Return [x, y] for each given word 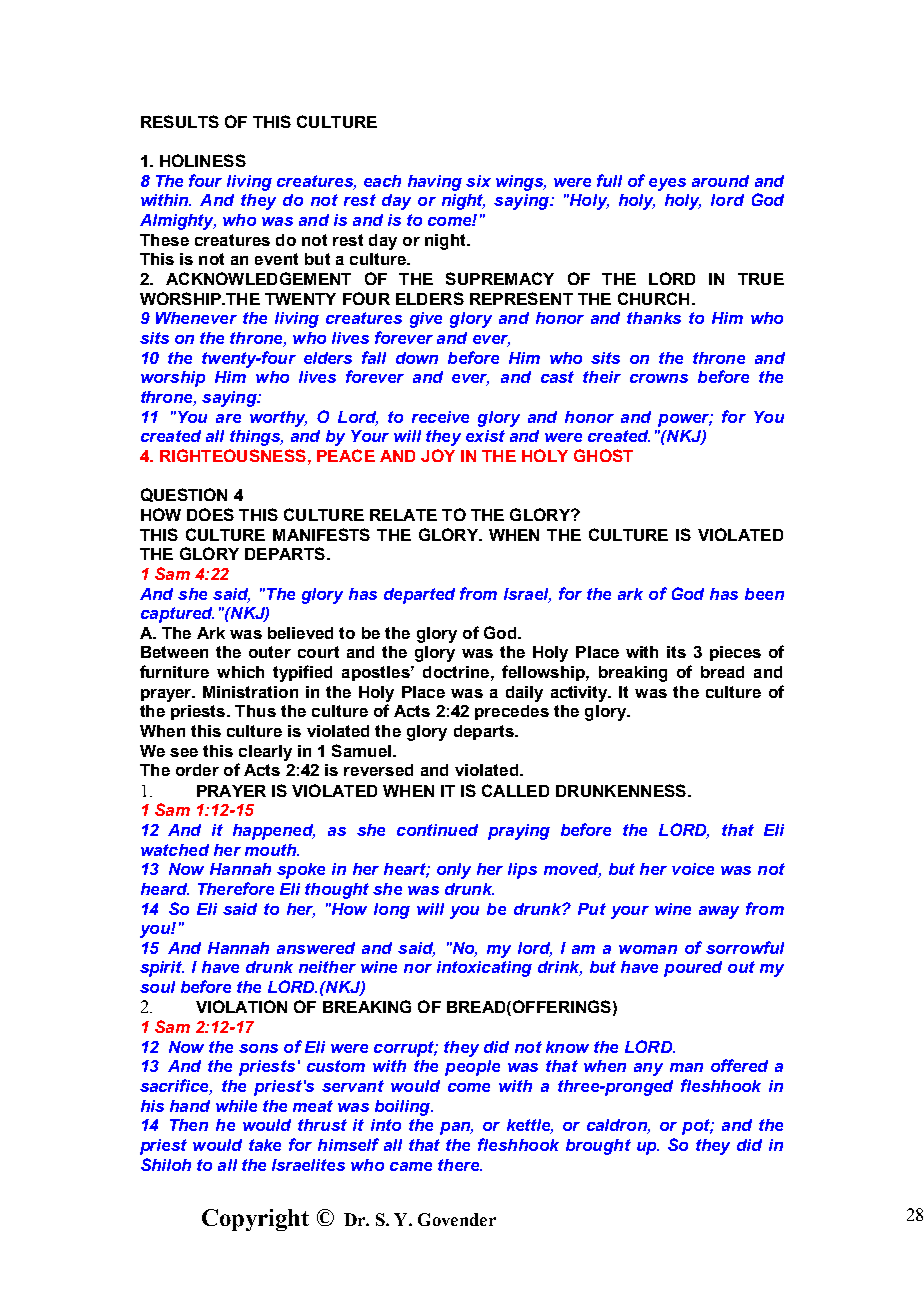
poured [693, 969]
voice [693, 869]
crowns [659, 378]
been [764, 594]
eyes [667, 184]
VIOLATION [241, 1006]
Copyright [255, 1220]
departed [419, 596]
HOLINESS [203, 160]
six [478, 181]
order [197, 770]
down [417, 358]
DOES [210, 514]
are [228, 418]
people [472, 1068]
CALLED [515, 790]
